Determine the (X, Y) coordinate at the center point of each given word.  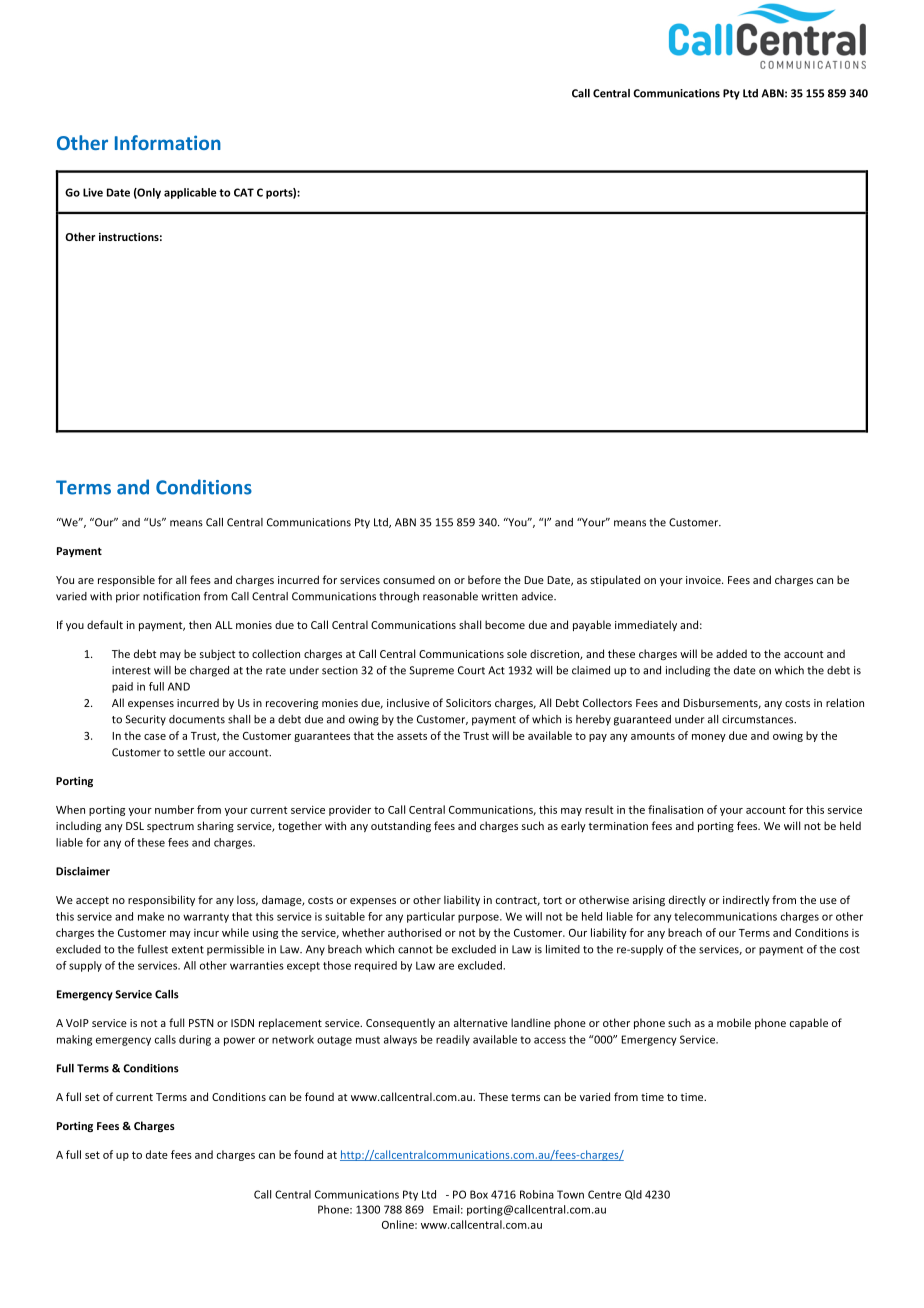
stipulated (615, 580)
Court (471, 670)
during (195, 1040)
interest (131, 670)
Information (168, 142)
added (731, 653)
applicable (190, 193)
